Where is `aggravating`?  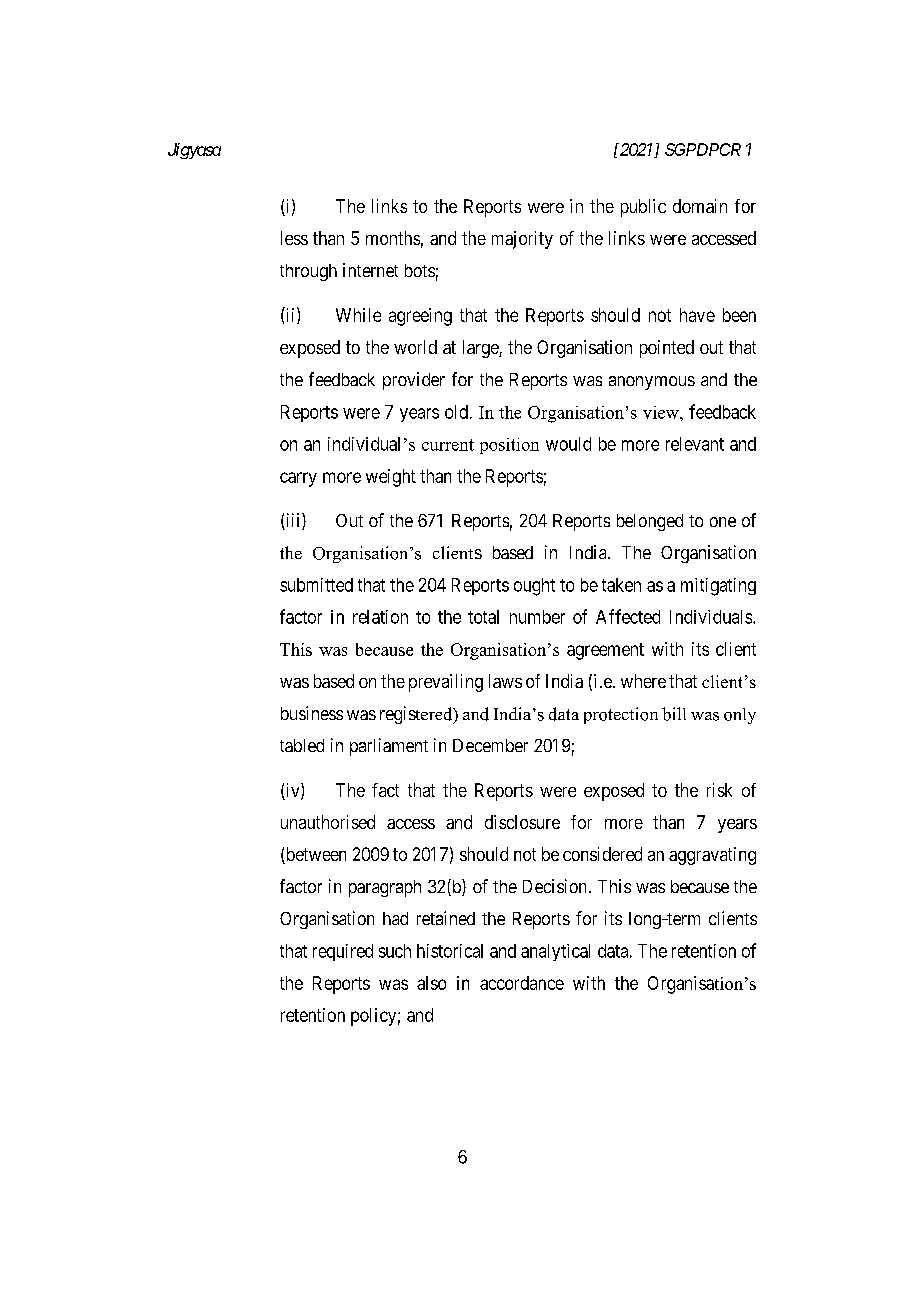 aggravating is located at coordinates (712, 856).
